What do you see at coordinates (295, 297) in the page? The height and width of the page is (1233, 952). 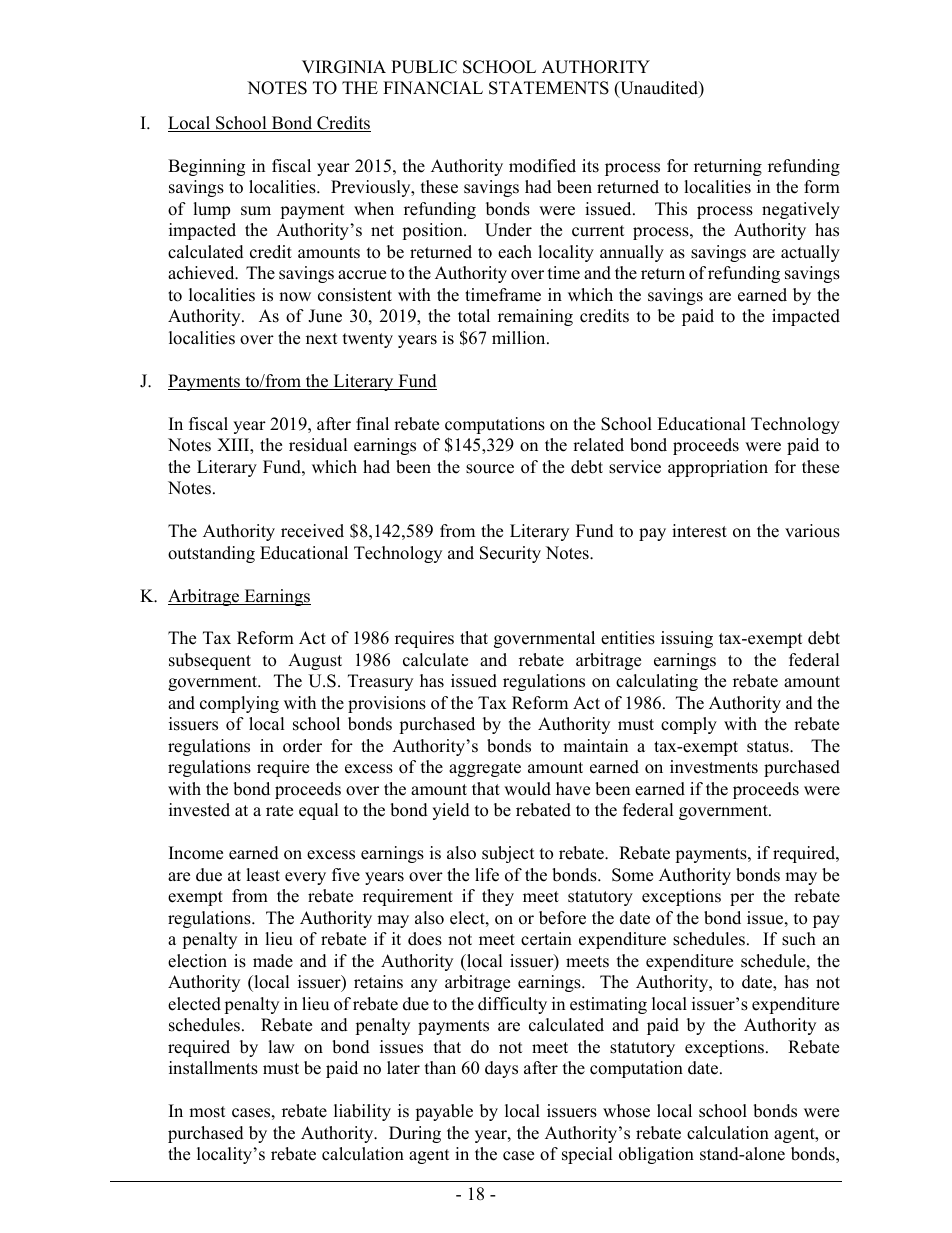 I see `now` at bounding box center [295, 297].
